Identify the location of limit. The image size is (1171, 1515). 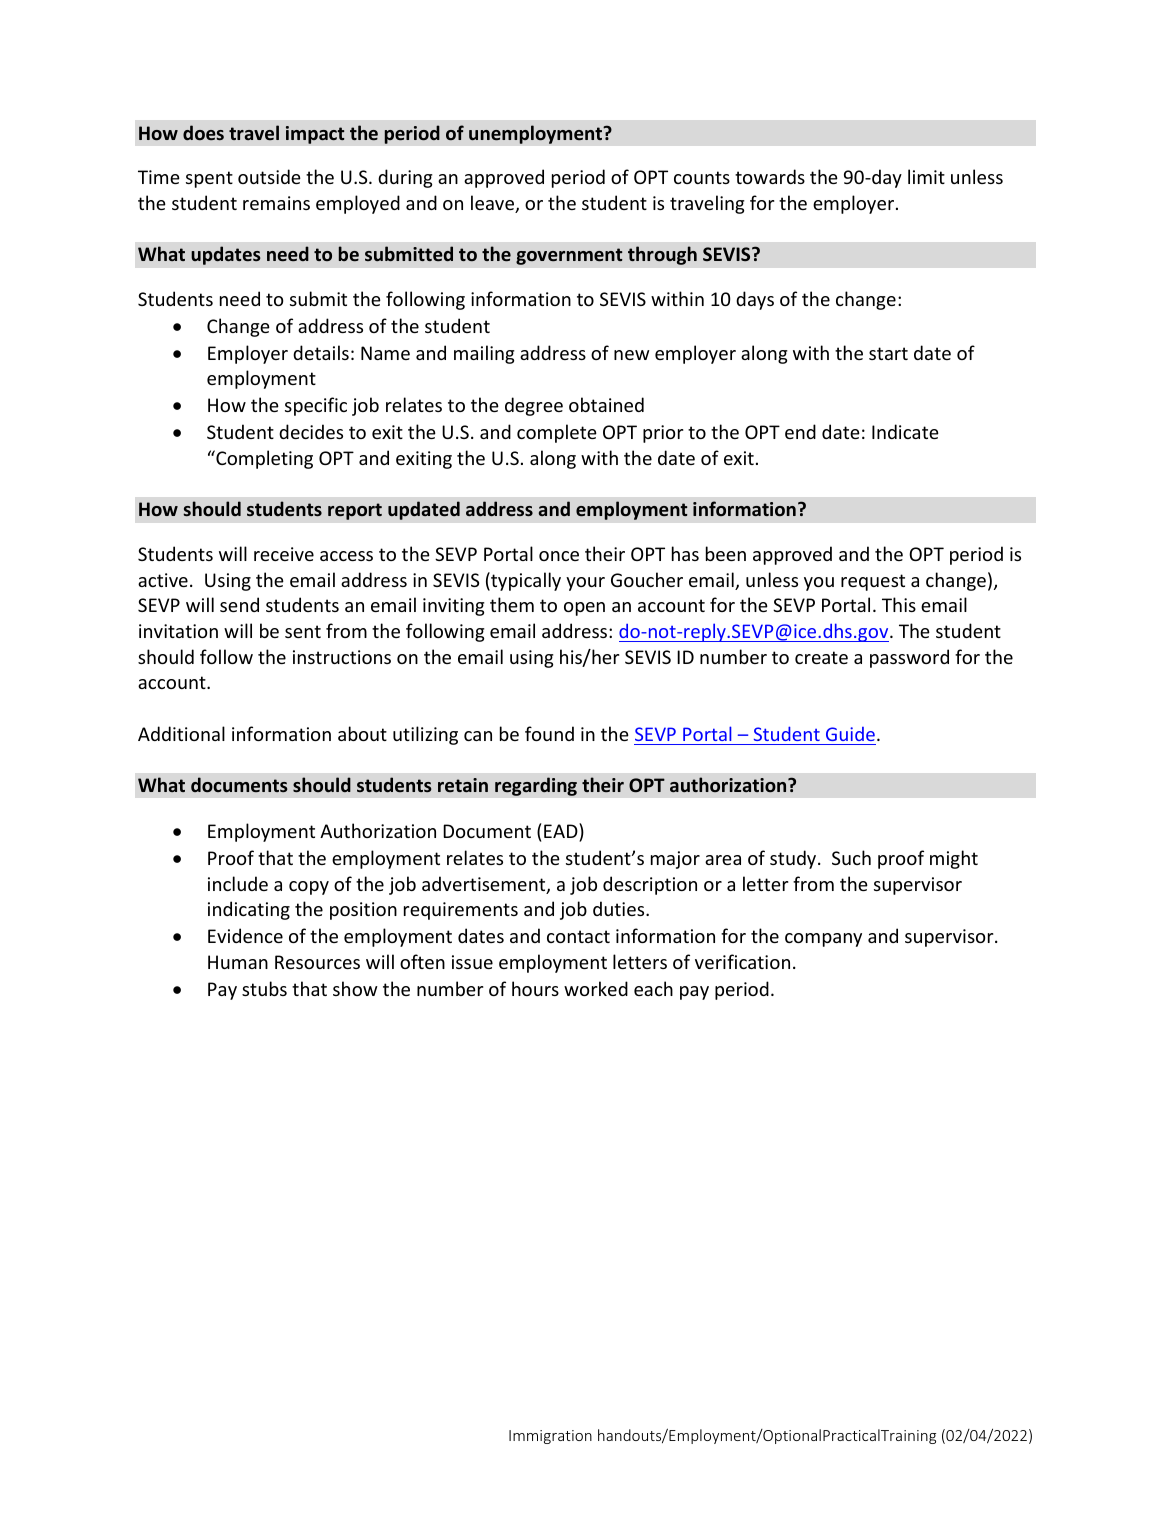
(926, 176).
